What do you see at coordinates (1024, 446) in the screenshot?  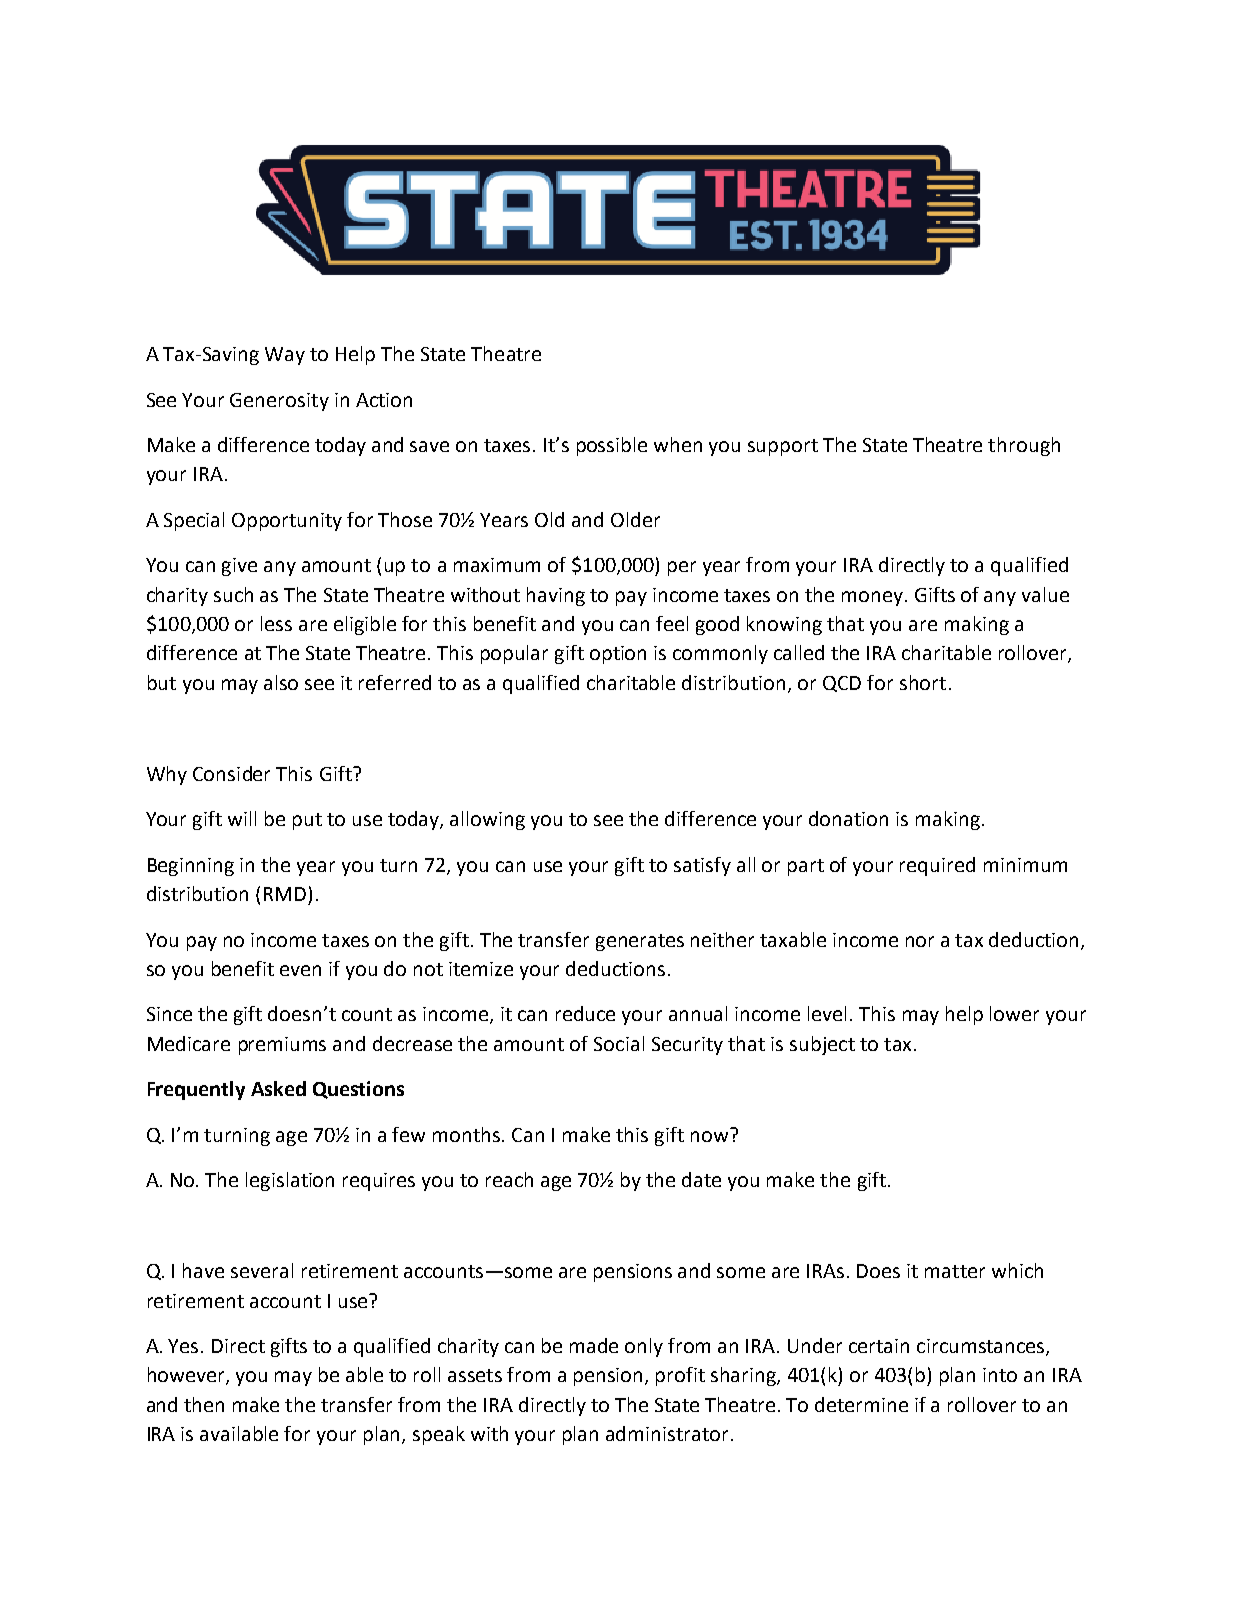 I see `through` at bounding box center [1024, 446].
